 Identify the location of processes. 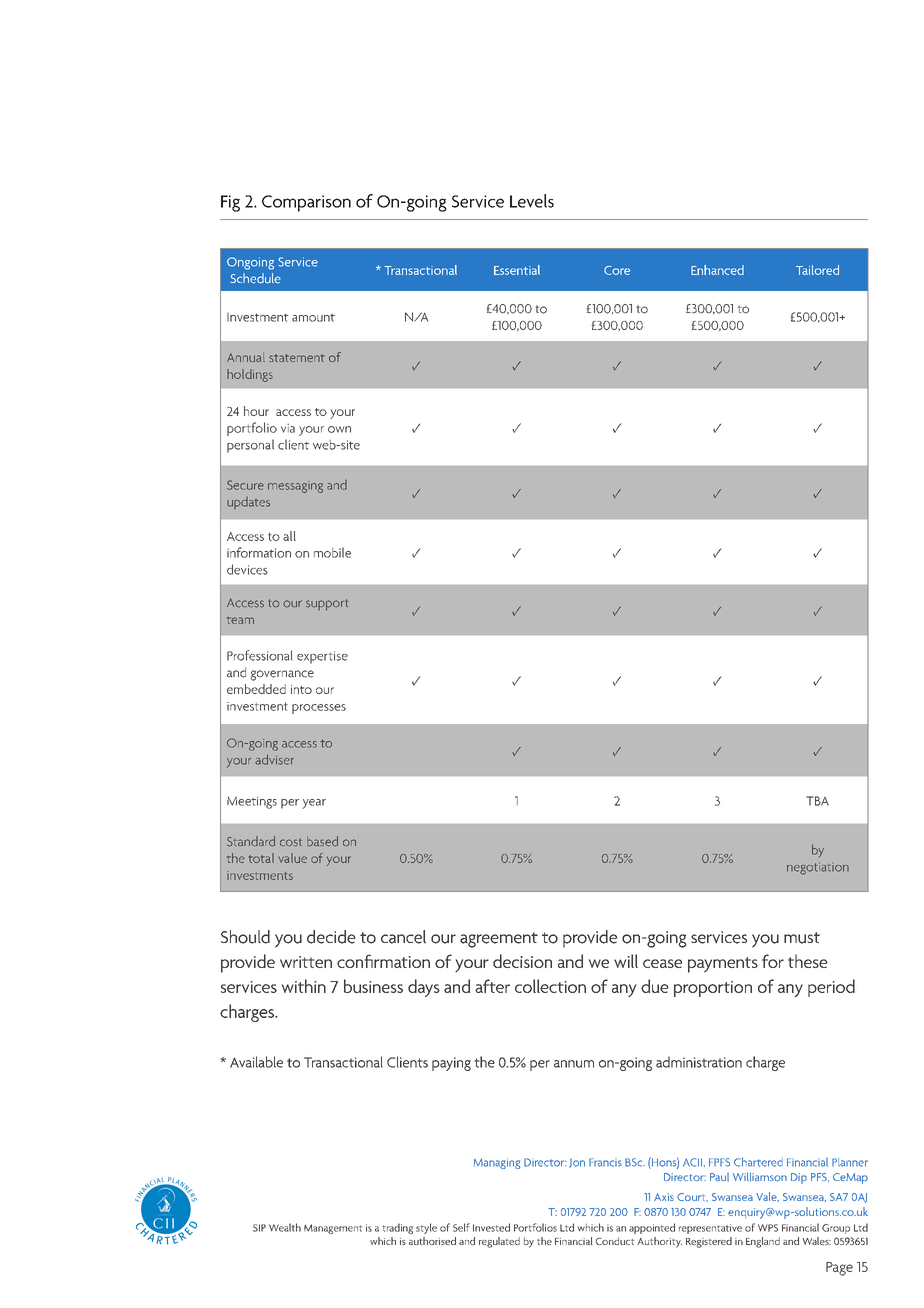
(319, 709).
